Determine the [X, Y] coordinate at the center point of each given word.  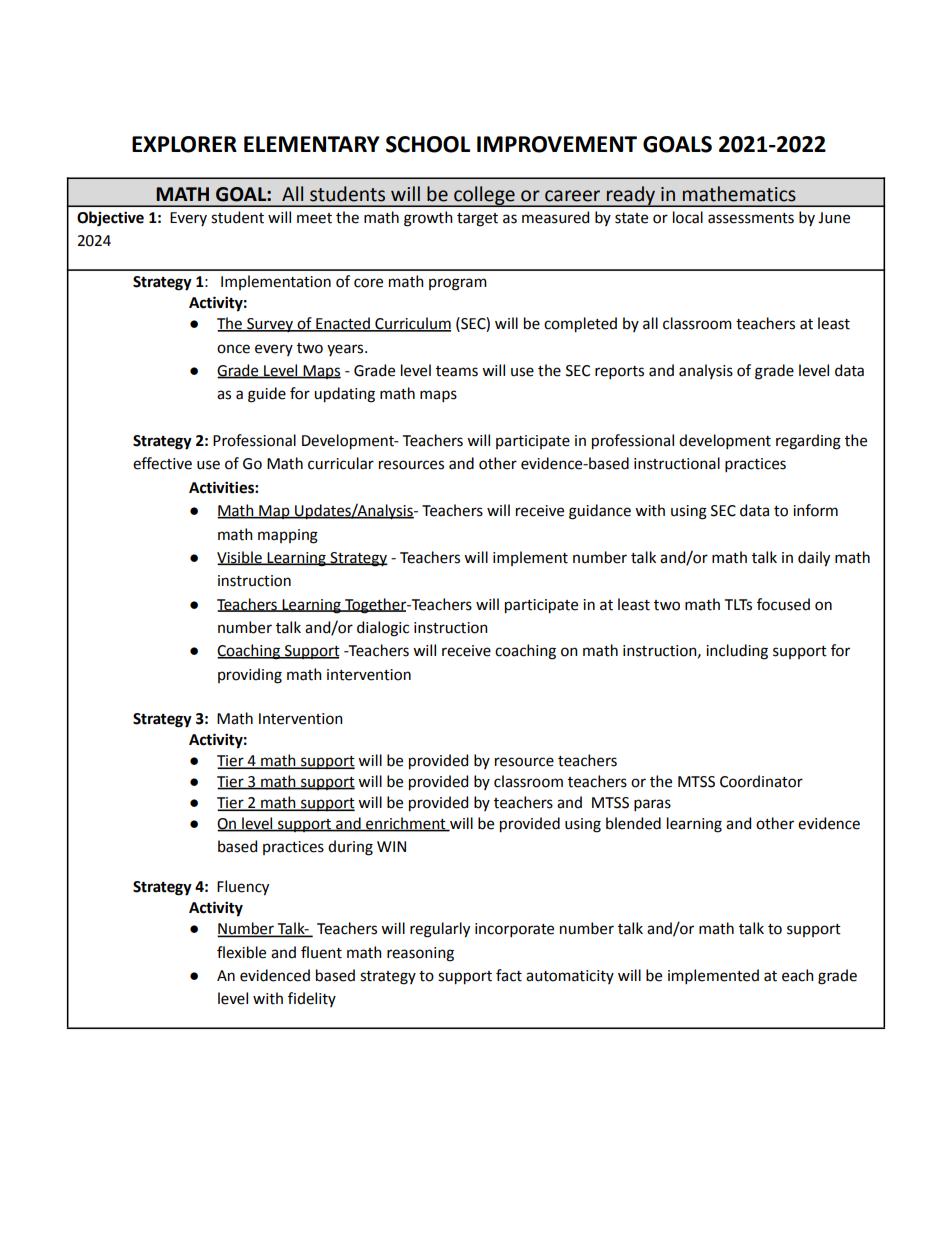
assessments [751, 218]
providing [250, 676]
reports [619, 372]
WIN [391, 846]
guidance [600, 512]
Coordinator [761, 781]
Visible [240, 558]
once [233, 349]
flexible [241, 952]
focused [783, 604]
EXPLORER [184, 144]
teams [457, 371]
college [484, 196]
